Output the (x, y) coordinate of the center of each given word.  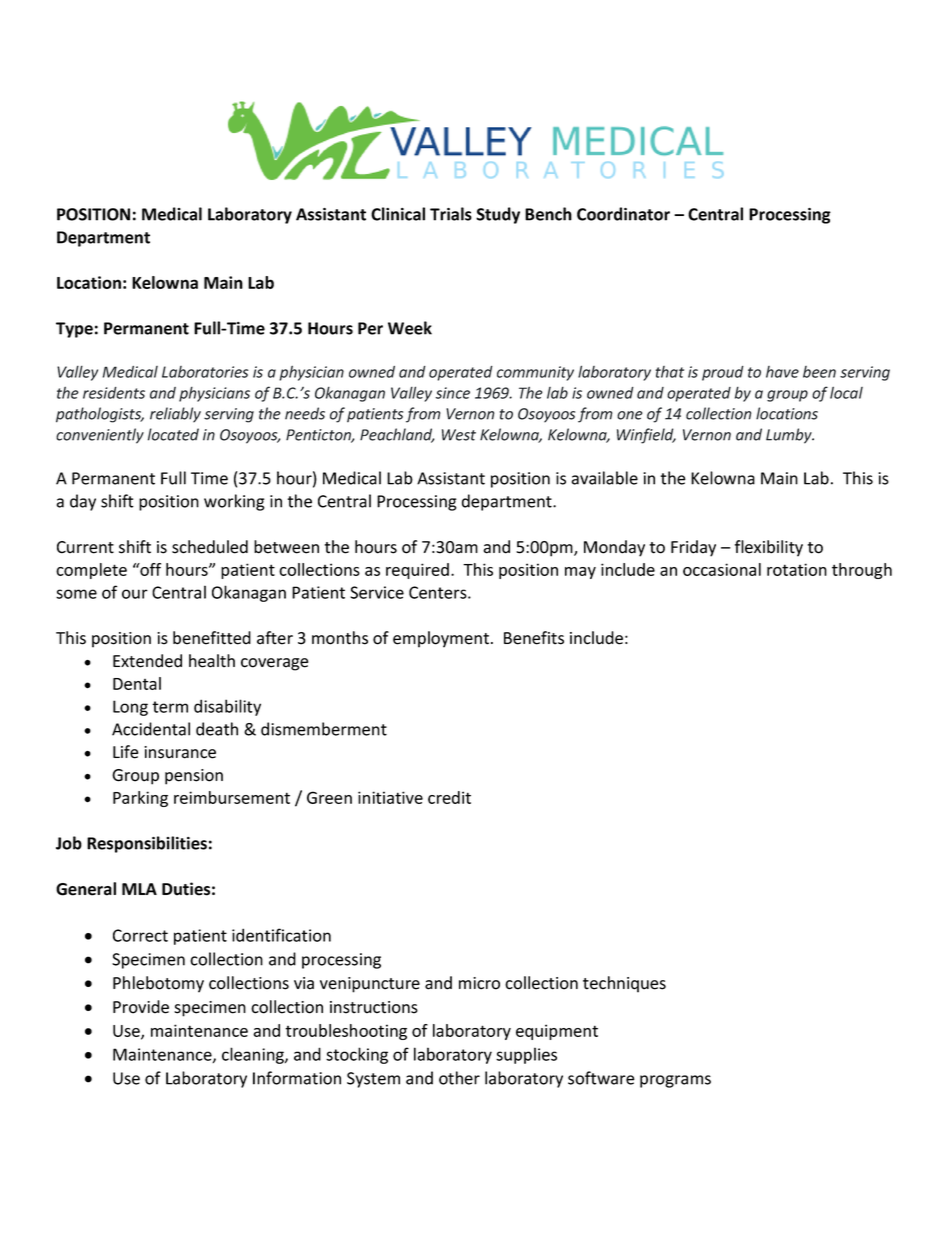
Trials (451, 214)
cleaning (254, 1055)
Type (74, 330)
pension (194, 777)
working (234, 502)
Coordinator (623, 214)
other (459, 1078)
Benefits (534, 638)
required (417, 571)
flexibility (769, 548)
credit (449, 797)
